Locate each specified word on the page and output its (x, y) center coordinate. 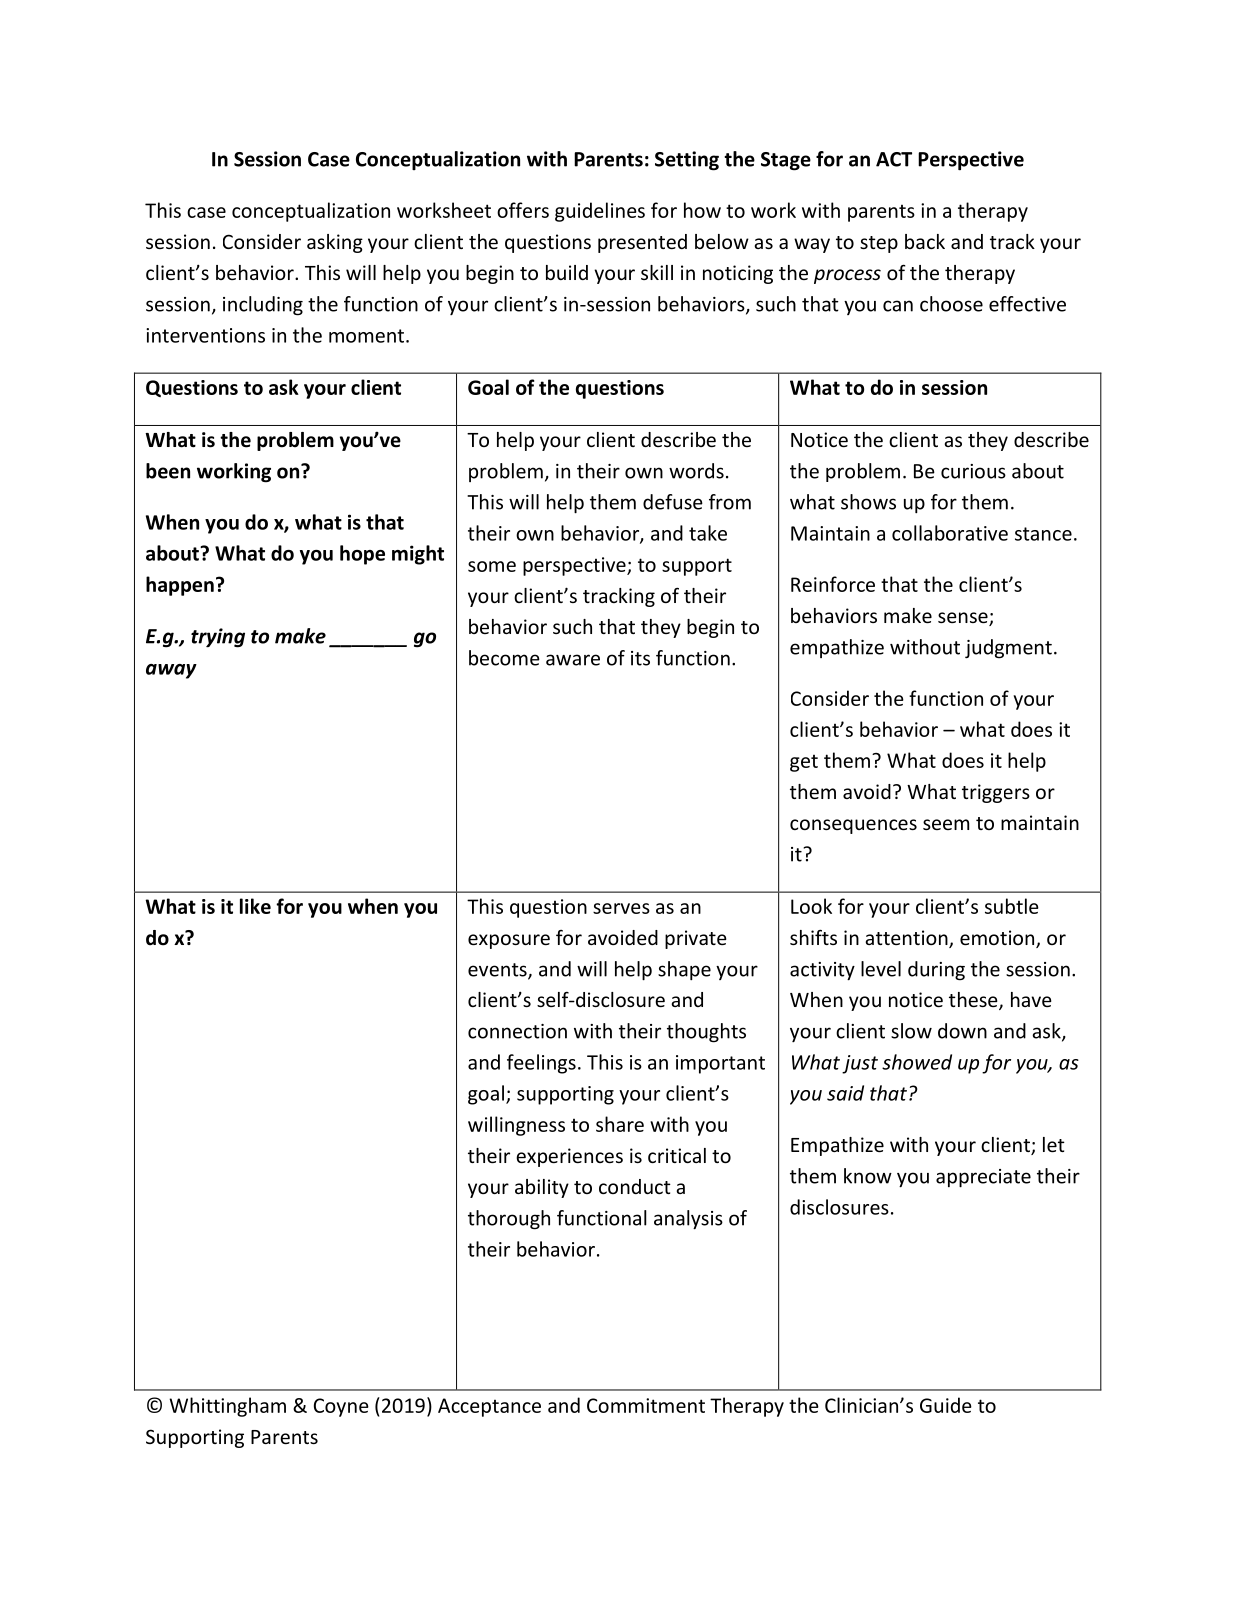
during (936, 971)
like (255, 906)
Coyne (341, 1407)
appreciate (983, 1178)
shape (684, 970)
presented (642, 243)
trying (218, 638)
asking (335, 243)
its (640, 658)
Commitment (646, 1405)
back (925, 241)
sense (964, 619)
